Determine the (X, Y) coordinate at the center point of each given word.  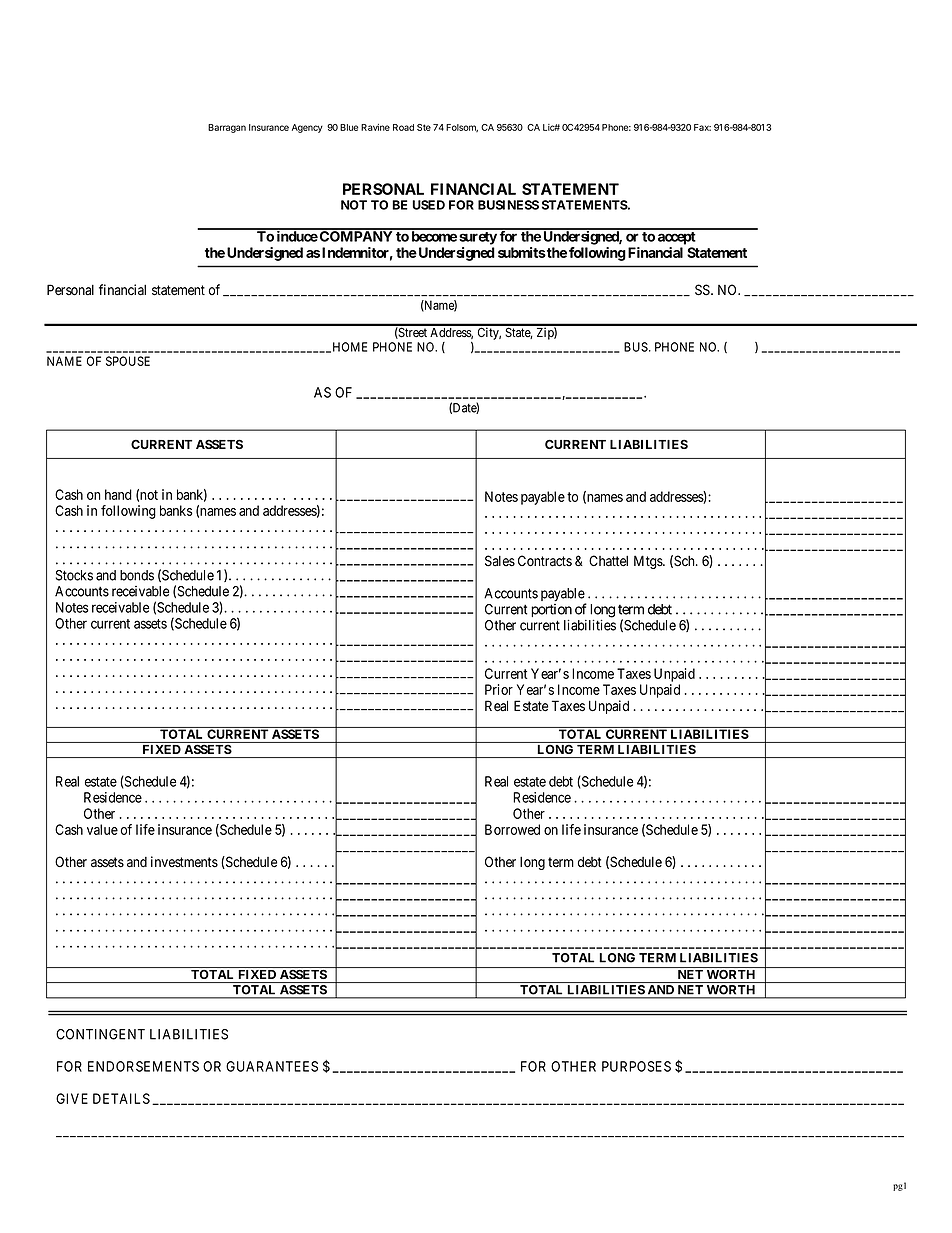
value (102, 829)
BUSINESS (508, 205)
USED (428, 205)
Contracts (545, 561)
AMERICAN (271, 128)
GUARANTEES (272, 1066)
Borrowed (512, 829)
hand (118, 494)
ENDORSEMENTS (143, 1066)
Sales (500, 561)
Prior (499, 689)
